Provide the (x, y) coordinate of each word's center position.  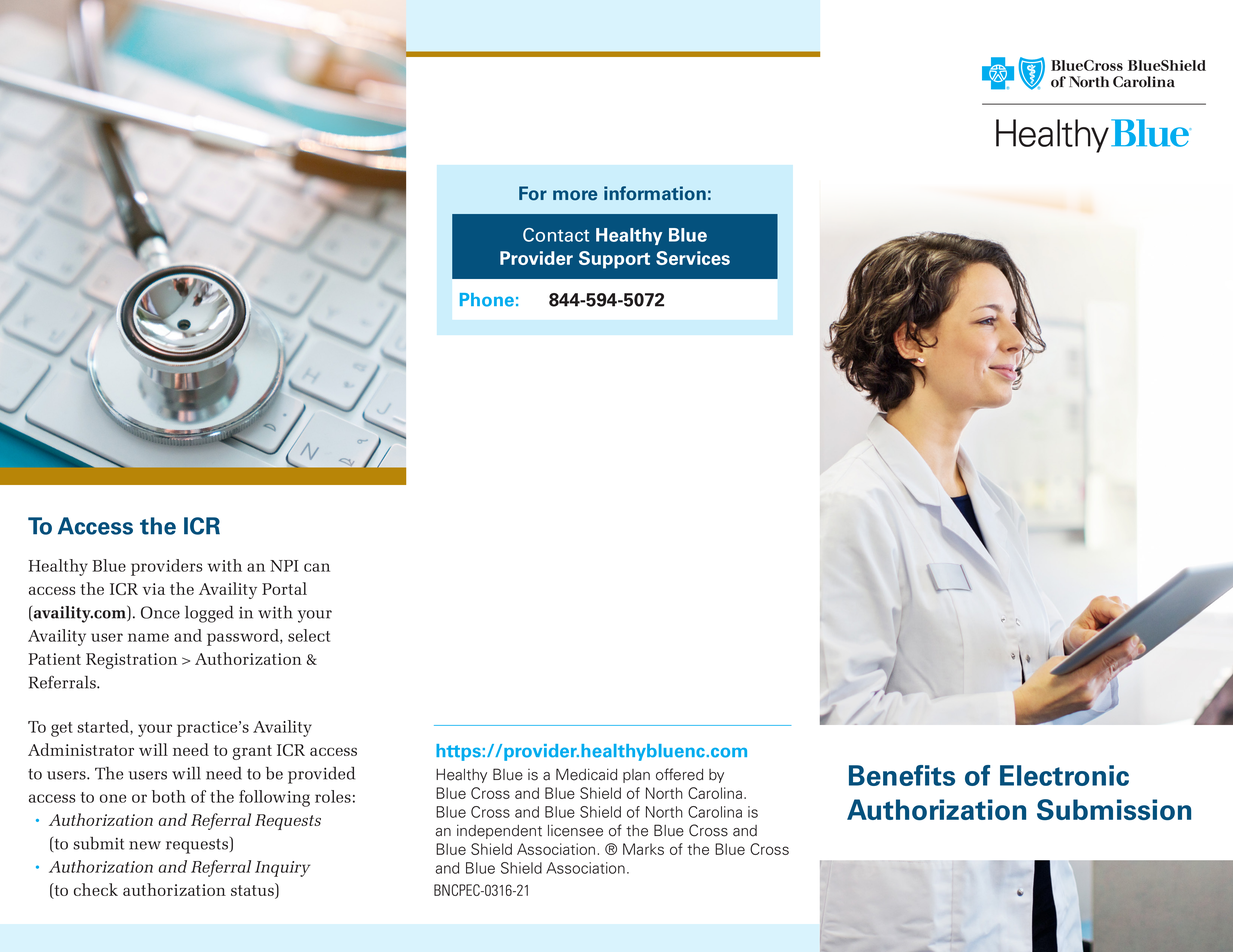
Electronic (1064, 775)
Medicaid (586, 774)
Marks (643, 849)
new (145, 845)
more (575, 195)
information (655, 193)
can (317, 567)
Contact (556, 235)
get (62, 729)
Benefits (902, 775)
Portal (284, 588)
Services (693, 258)
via (154, 589)
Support (614, 260)
